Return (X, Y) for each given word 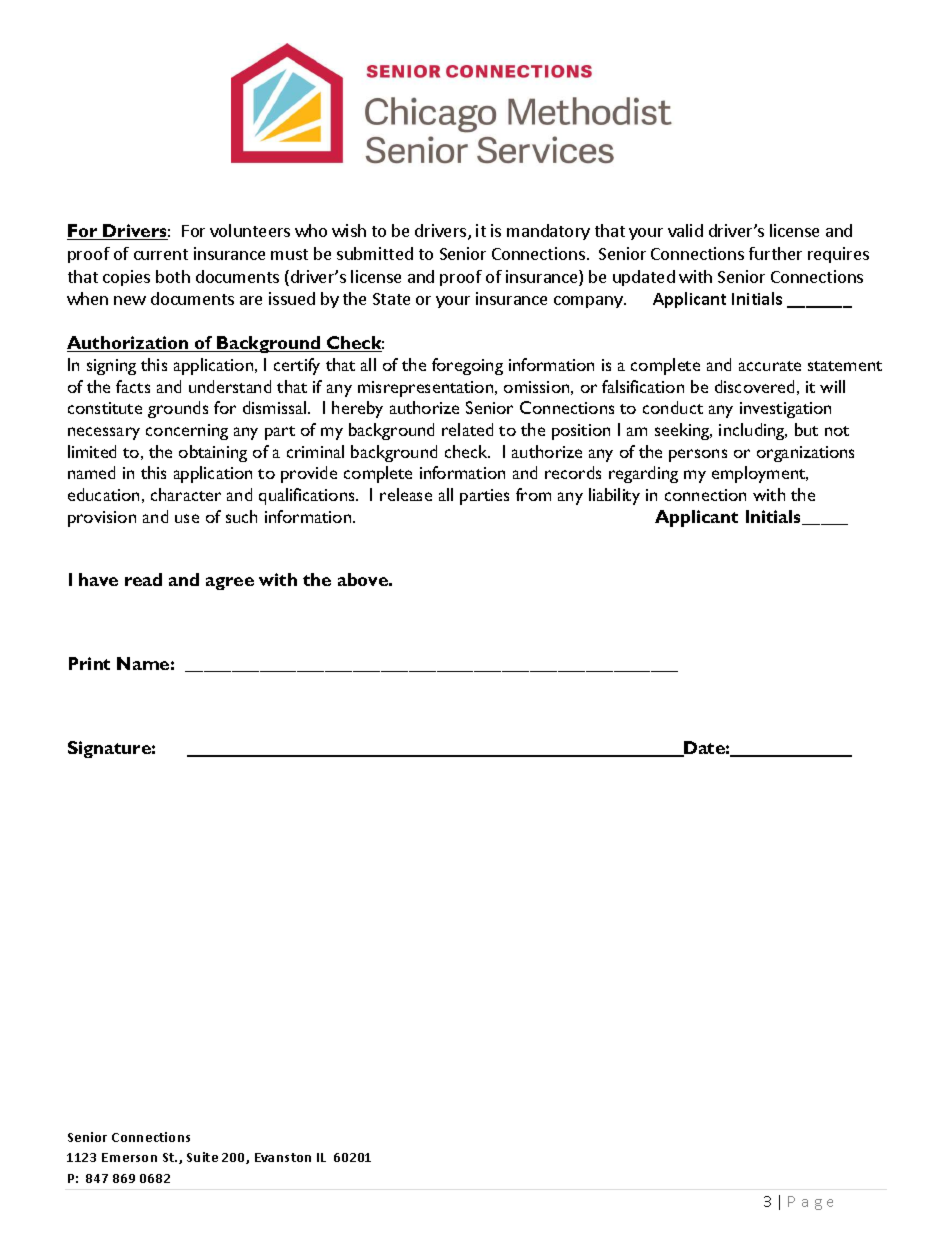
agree (230, 583)
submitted (375, 253)
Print (89, 663)
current (161, 254)
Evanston (283, 1157)
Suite (202, 1157)
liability (614, 496)
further (775, 253)
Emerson (129, 1157)
